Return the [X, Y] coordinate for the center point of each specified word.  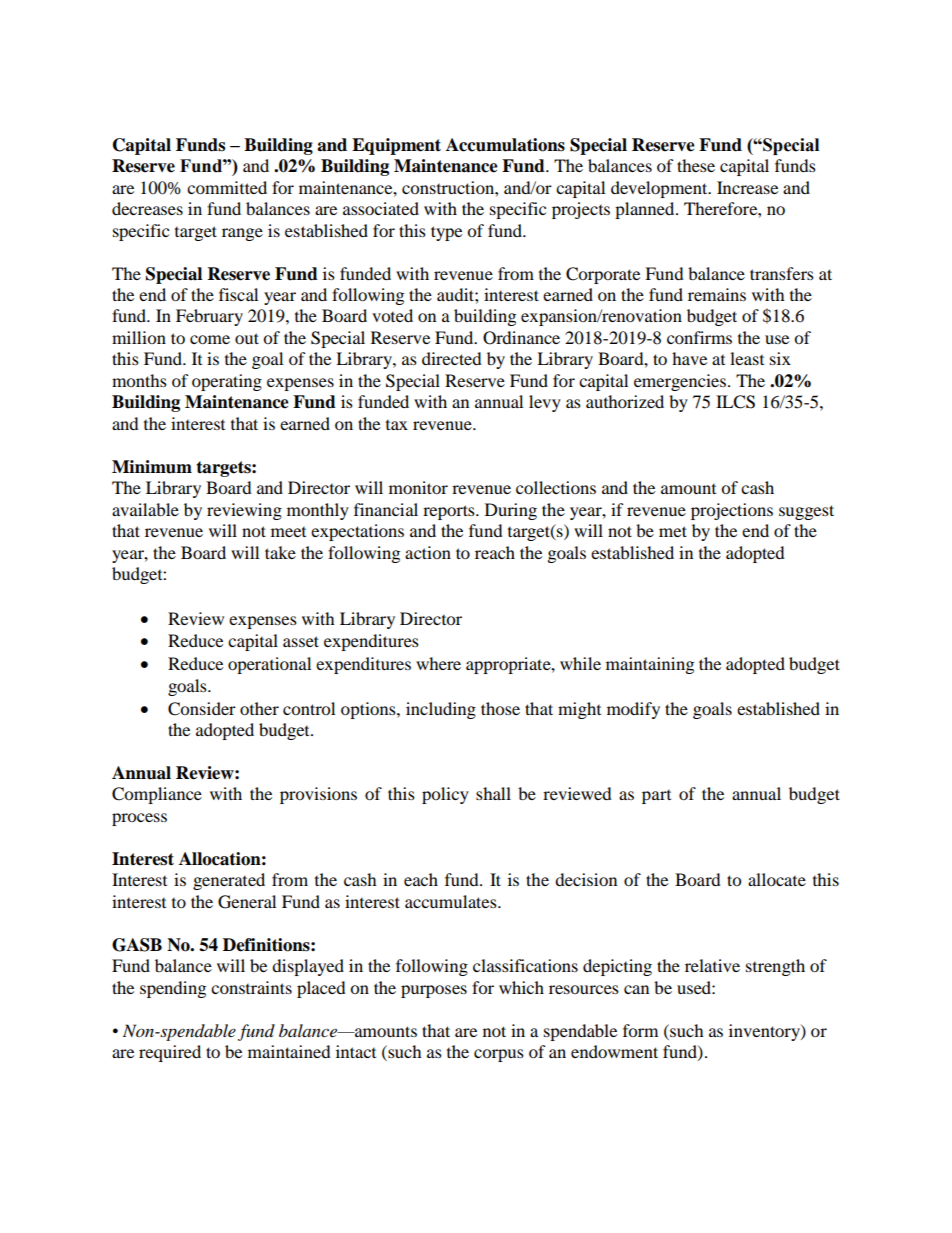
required [170, 1053]
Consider [202, 709]
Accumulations [505, 145]
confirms [699, 337]
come [210, 339]
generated [229, 881]
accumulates [452, 901]
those [500, 708]
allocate [777, 879]
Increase [747, 187]
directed [452, 358]
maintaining [650, 665]
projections [732, 511]
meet [288, 532]
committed [227, 187]
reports [450, 512]
